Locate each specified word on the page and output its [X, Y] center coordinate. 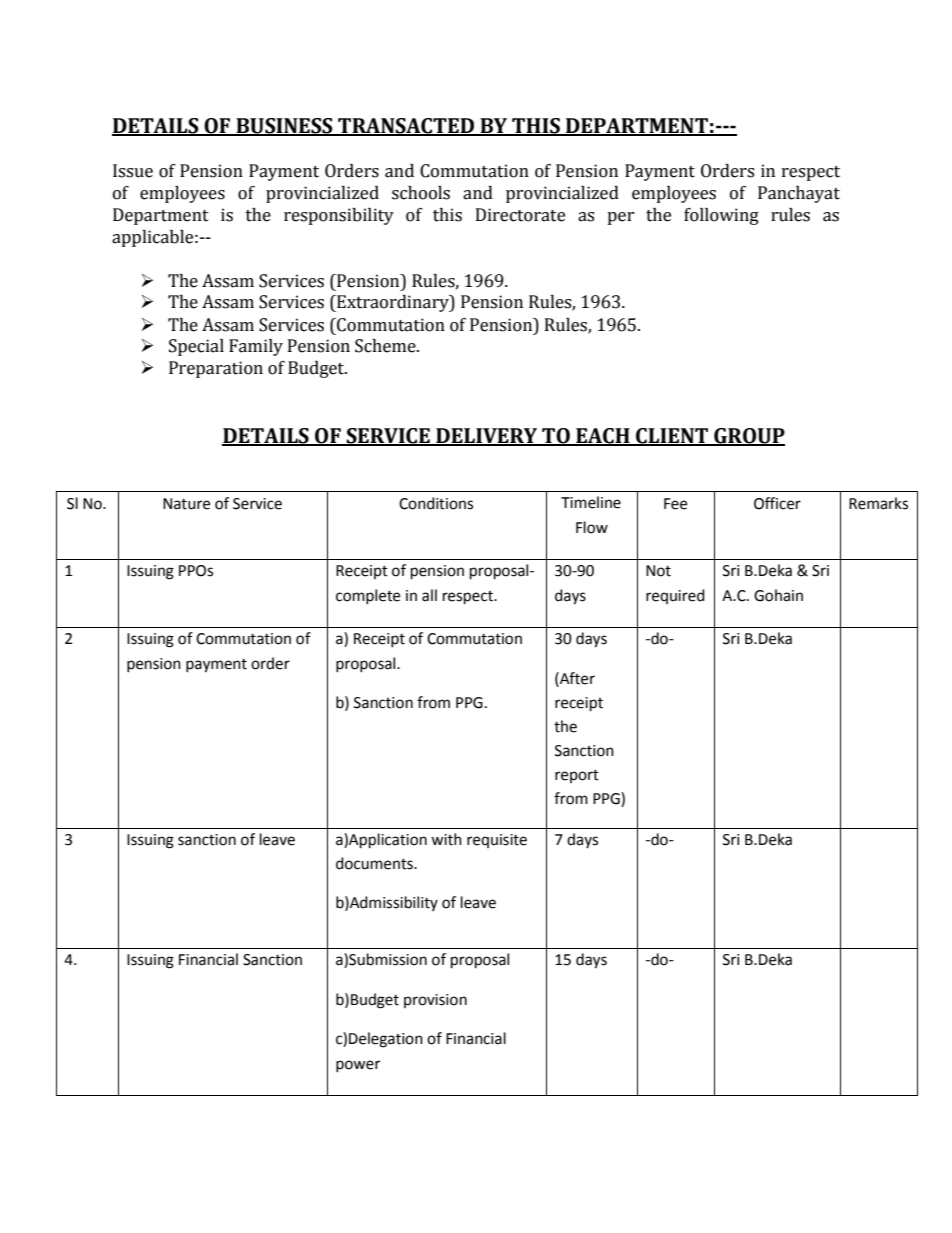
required [675, 596]
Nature [186, 504]
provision [435, 1001]
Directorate [520, 215]
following [721, 216]
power [358, 1066]
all [429, 595]
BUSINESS [284, 126]
